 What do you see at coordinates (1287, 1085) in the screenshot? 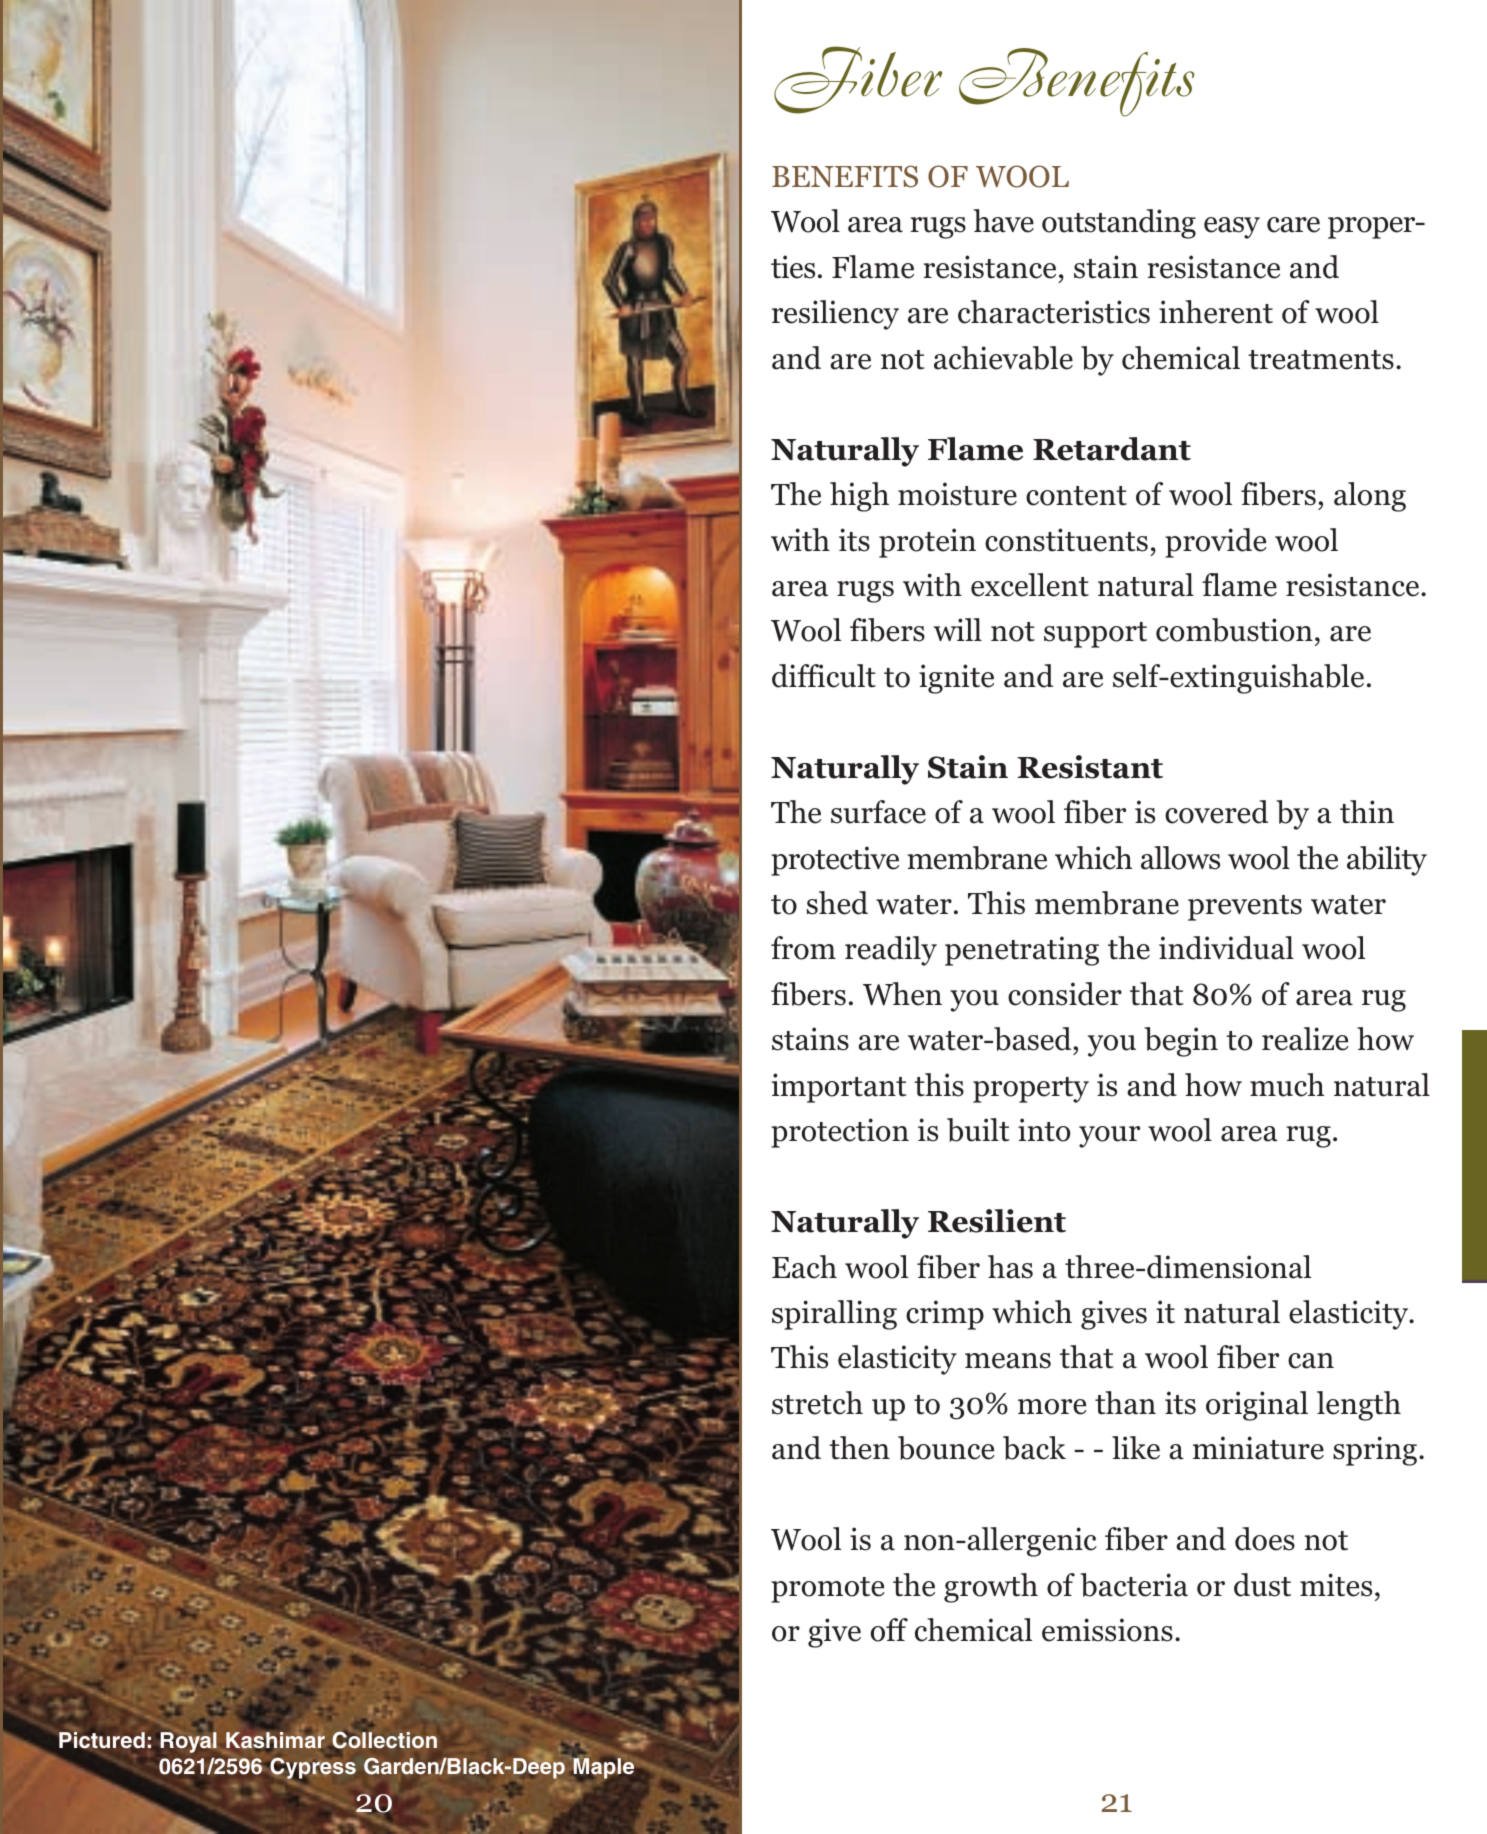
I see `much` at bounding box center [1287, 1085].
